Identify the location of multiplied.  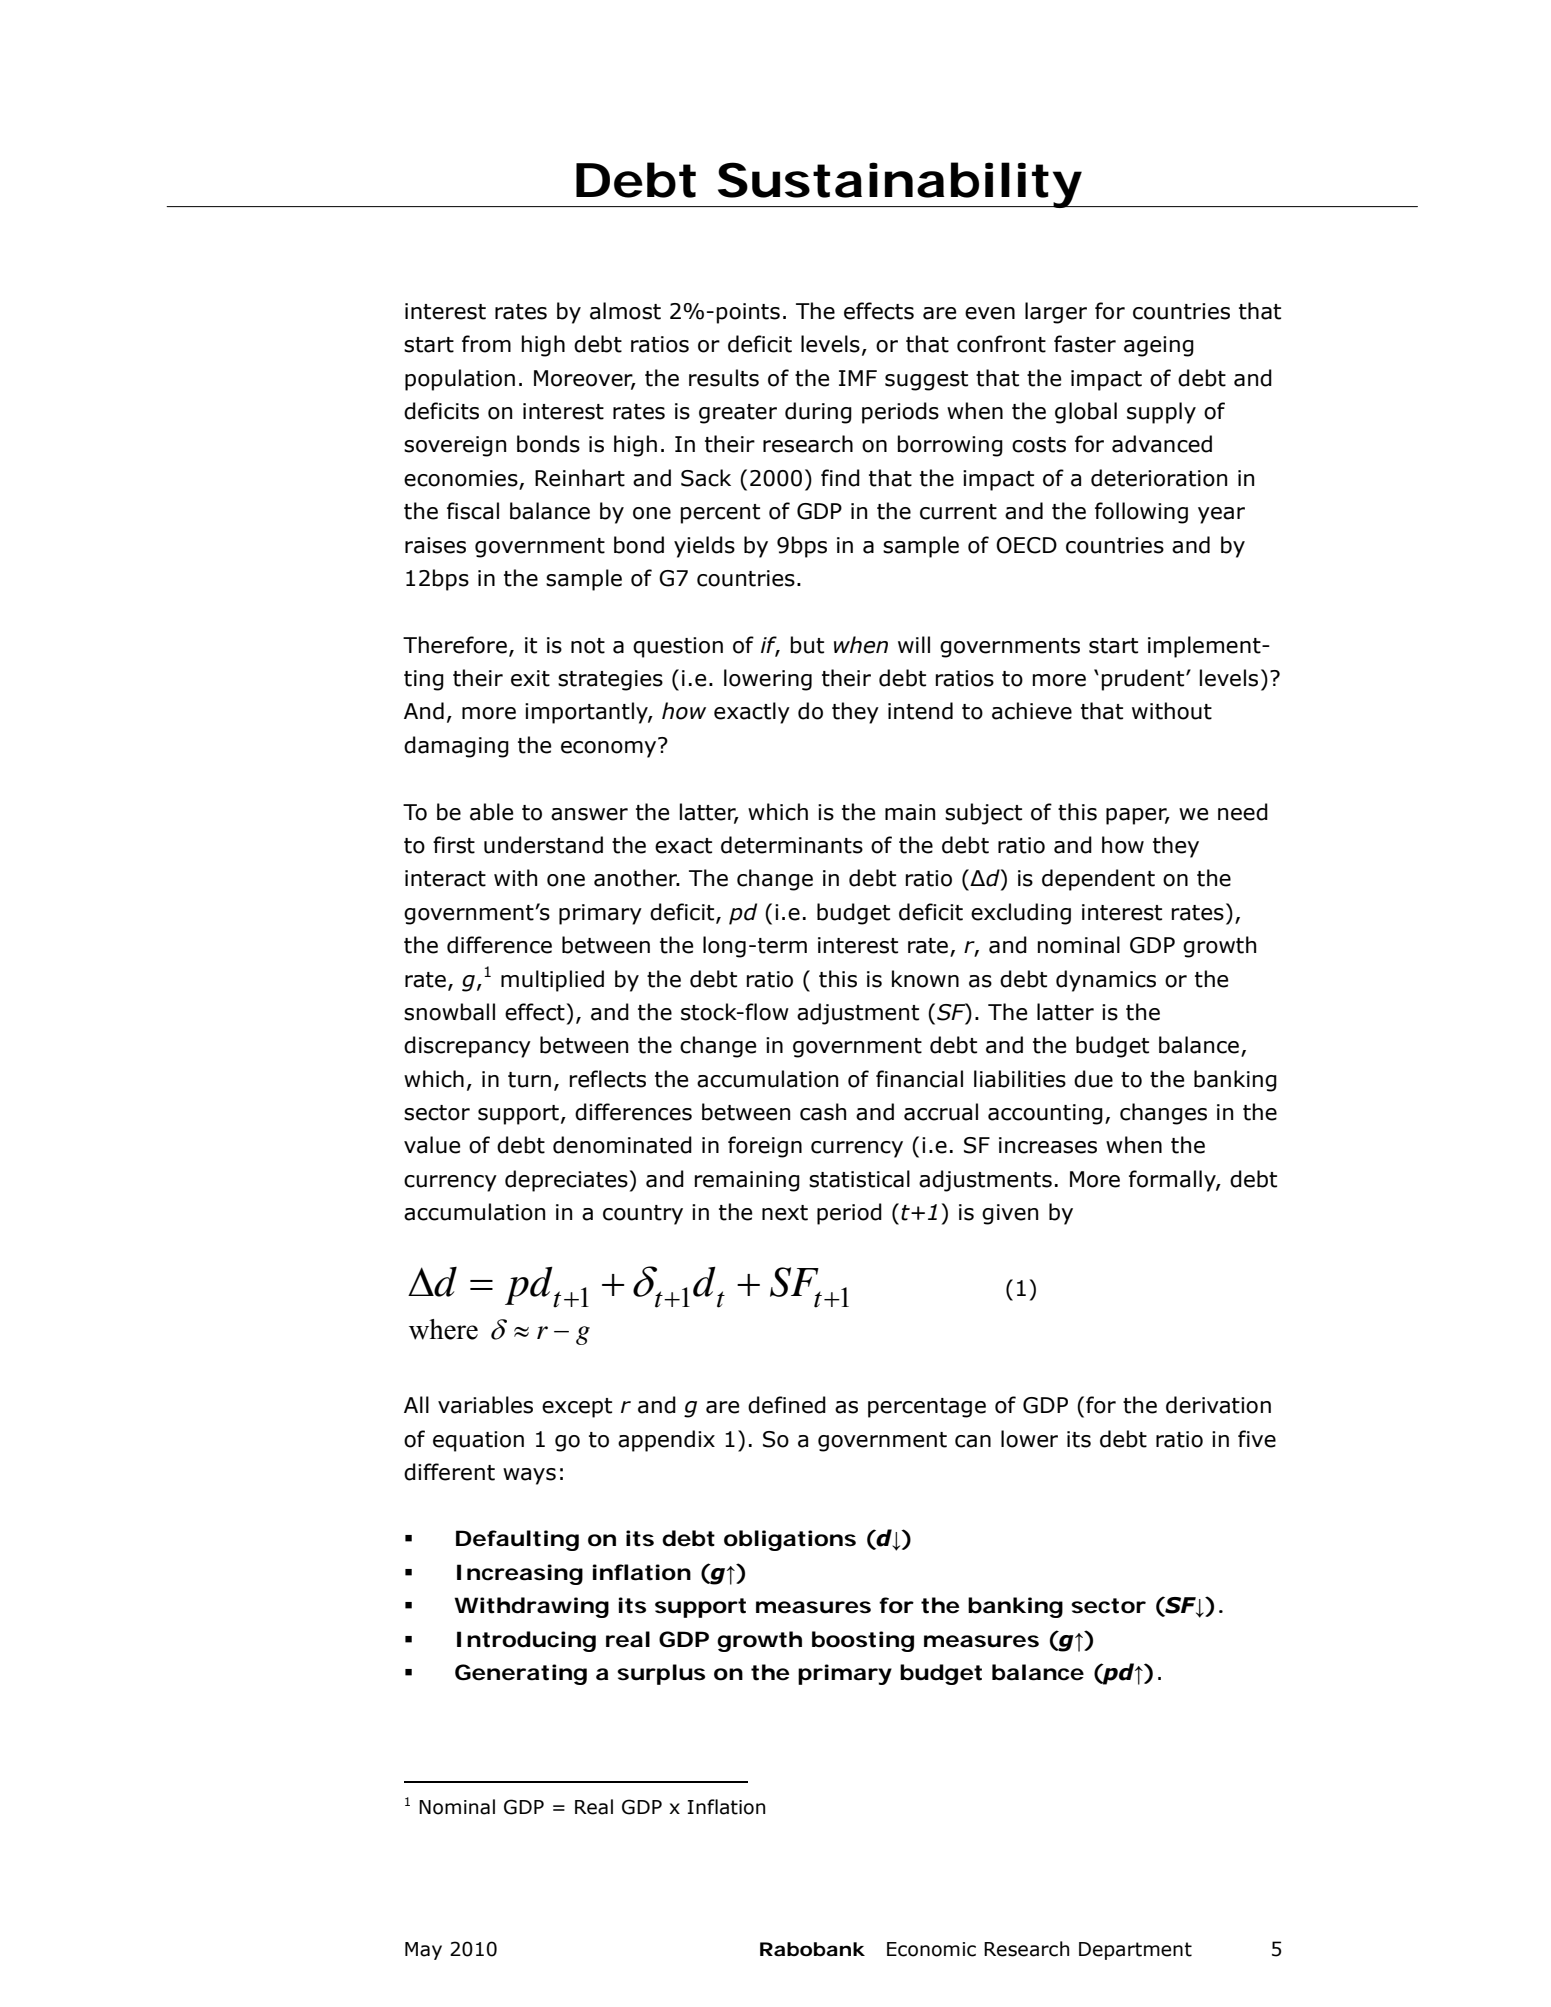
(552, 981).
